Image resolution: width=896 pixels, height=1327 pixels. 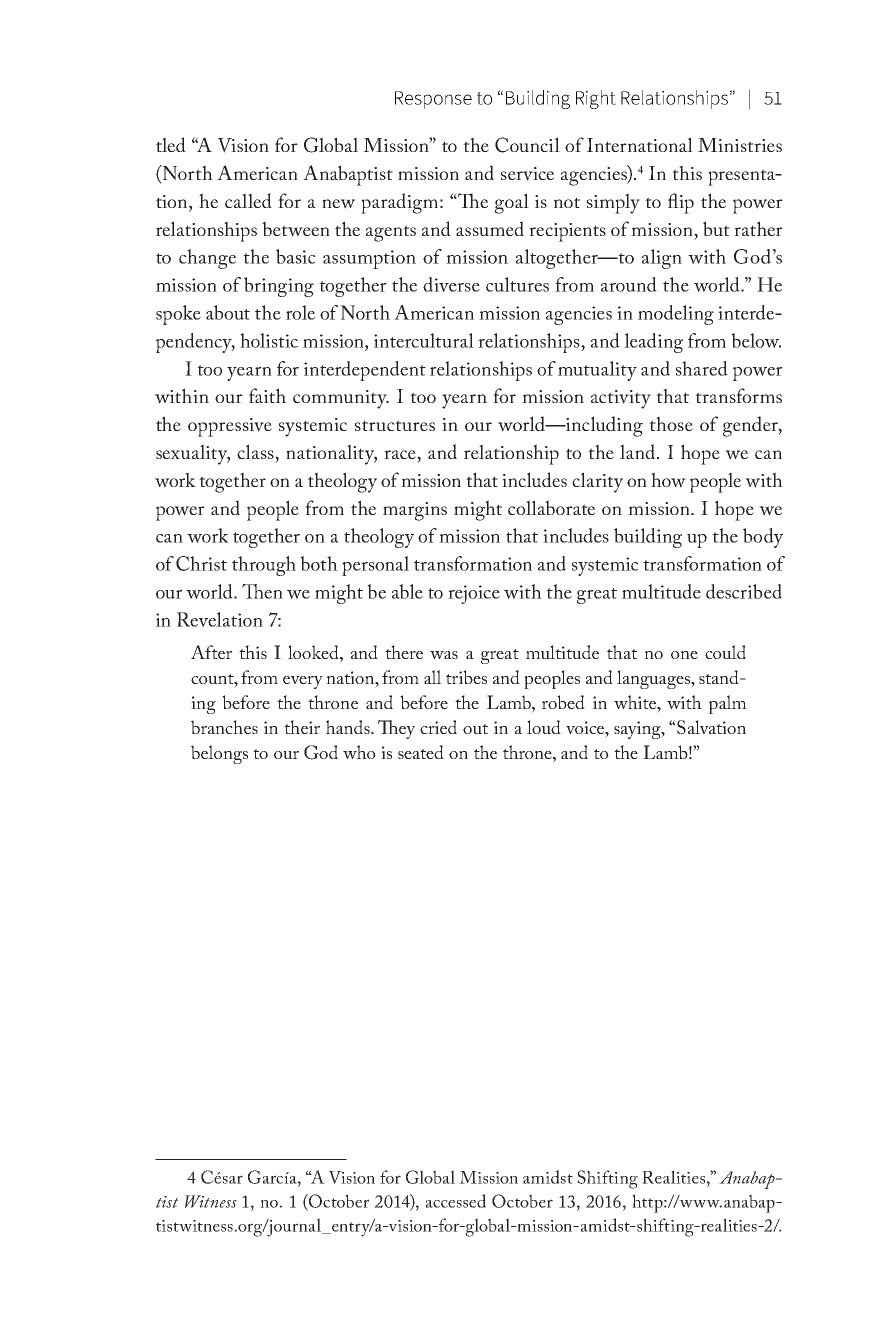 I want to click on called, so click(x=248, y=200).
